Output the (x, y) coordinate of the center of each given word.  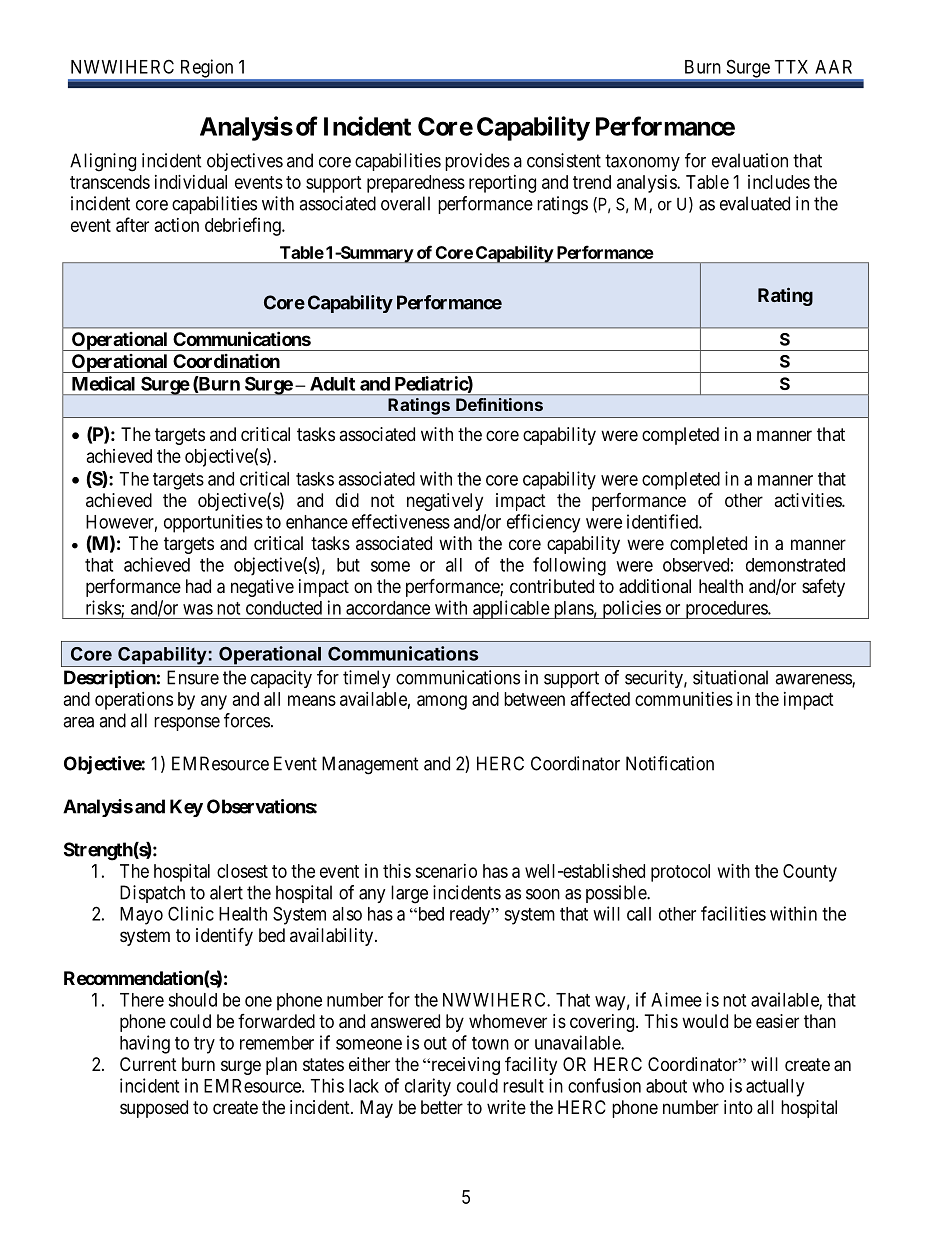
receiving (464, 1066)
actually (775, 1088)
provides (477, 162)
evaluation (750, 160)
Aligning (103, 162)
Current (148, 1064)
